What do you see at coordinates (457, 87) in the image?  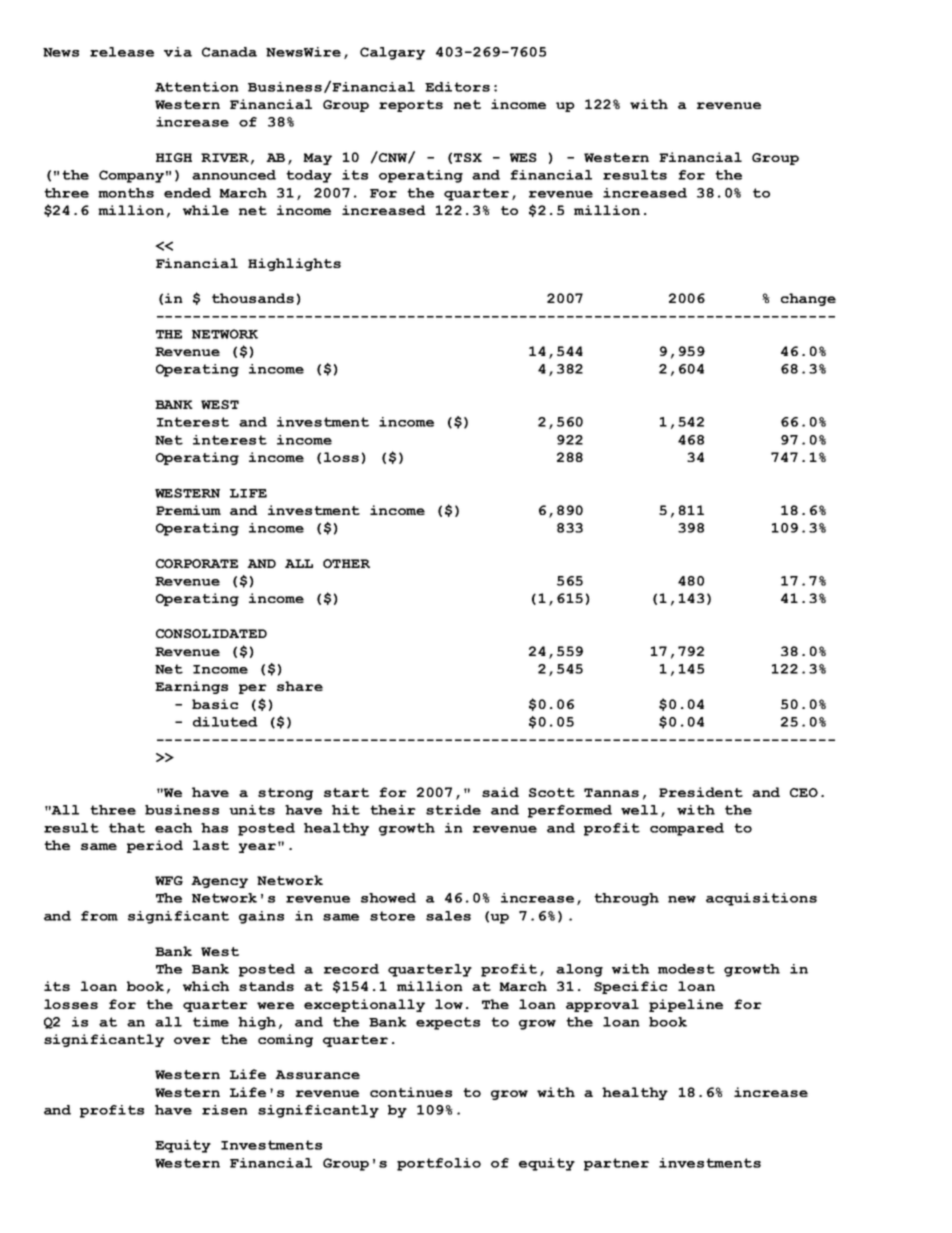 I see `Editors` at bounding box center [457, 87].
